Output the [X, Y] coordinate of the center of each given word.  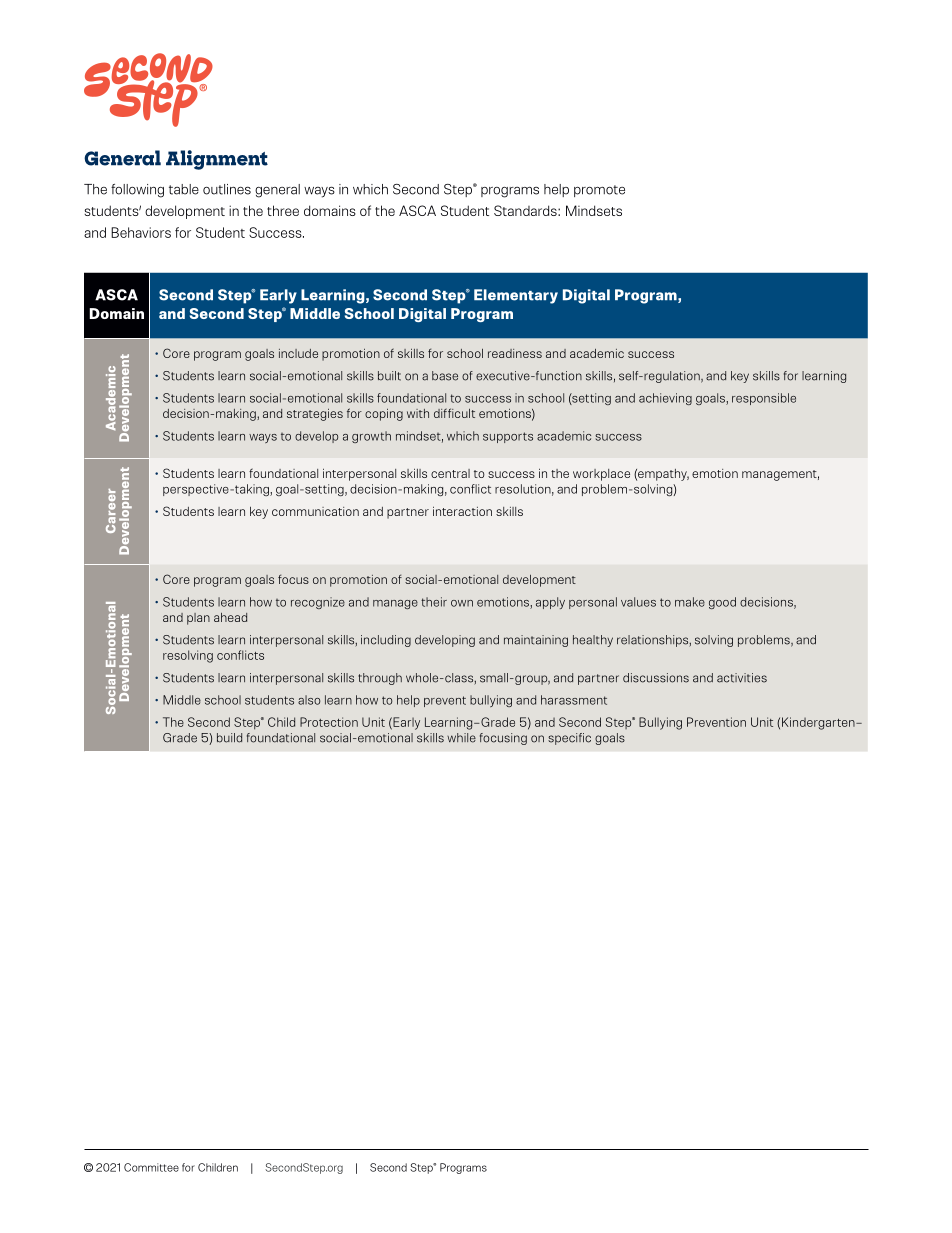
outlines [227, 189]
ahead [230, 617]
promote [599, 191]
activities [742, 678]
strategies [315, 415]
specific [569, 739]
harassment [574, 700]
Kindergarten [819, 723]
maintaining [536, 641]
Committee [151, 1167]
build [229, 738]
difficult [454, 413]
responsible [764, 399]
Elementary [516, 296]
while [461, 738]
